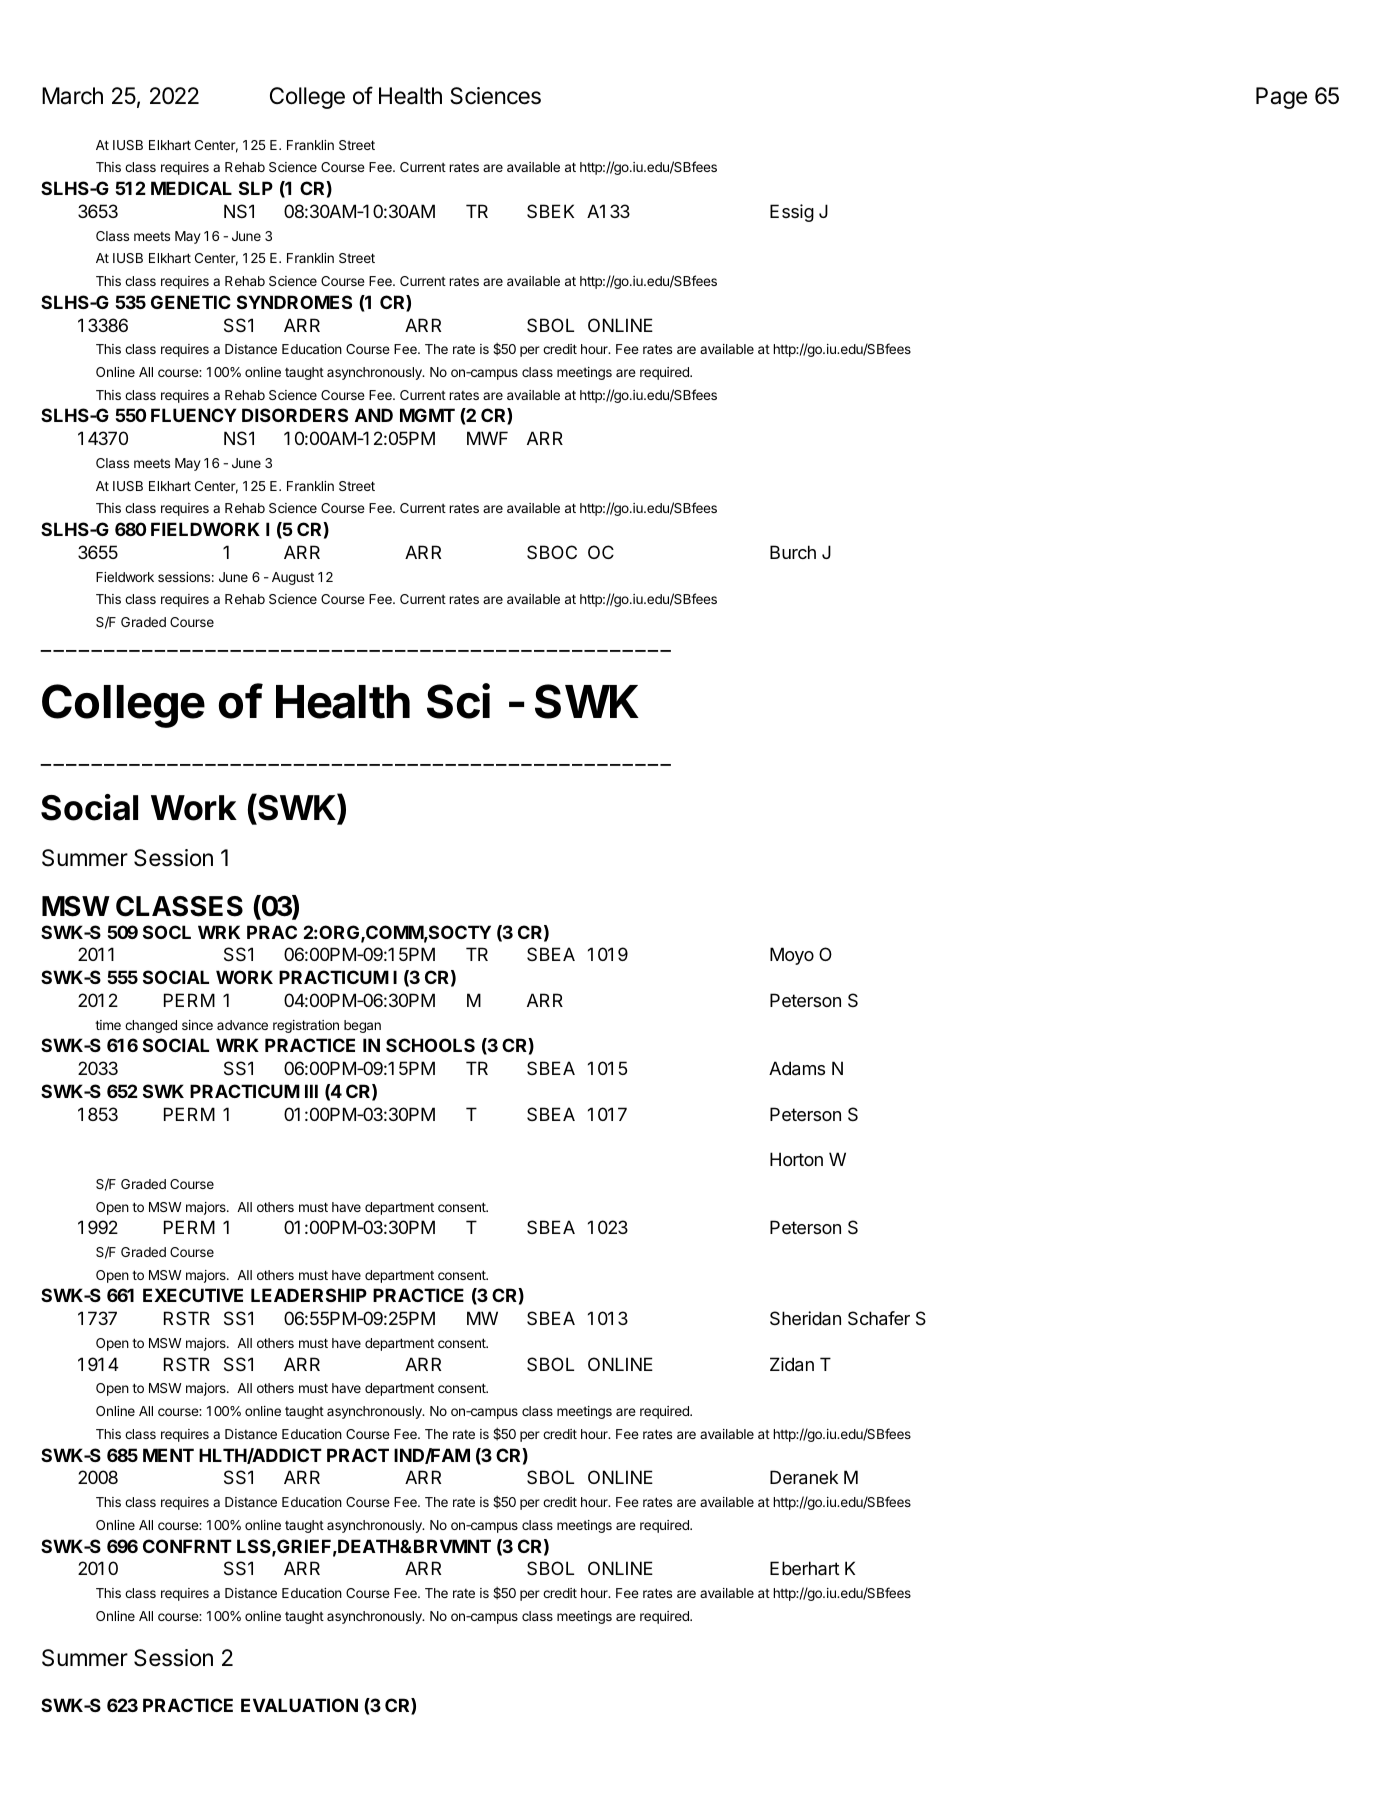 The width and height of the screenshot is (1392, 1801). Describe the element at coordinates (796, 1159) in the screenshot. I see `Horton` at that location.
